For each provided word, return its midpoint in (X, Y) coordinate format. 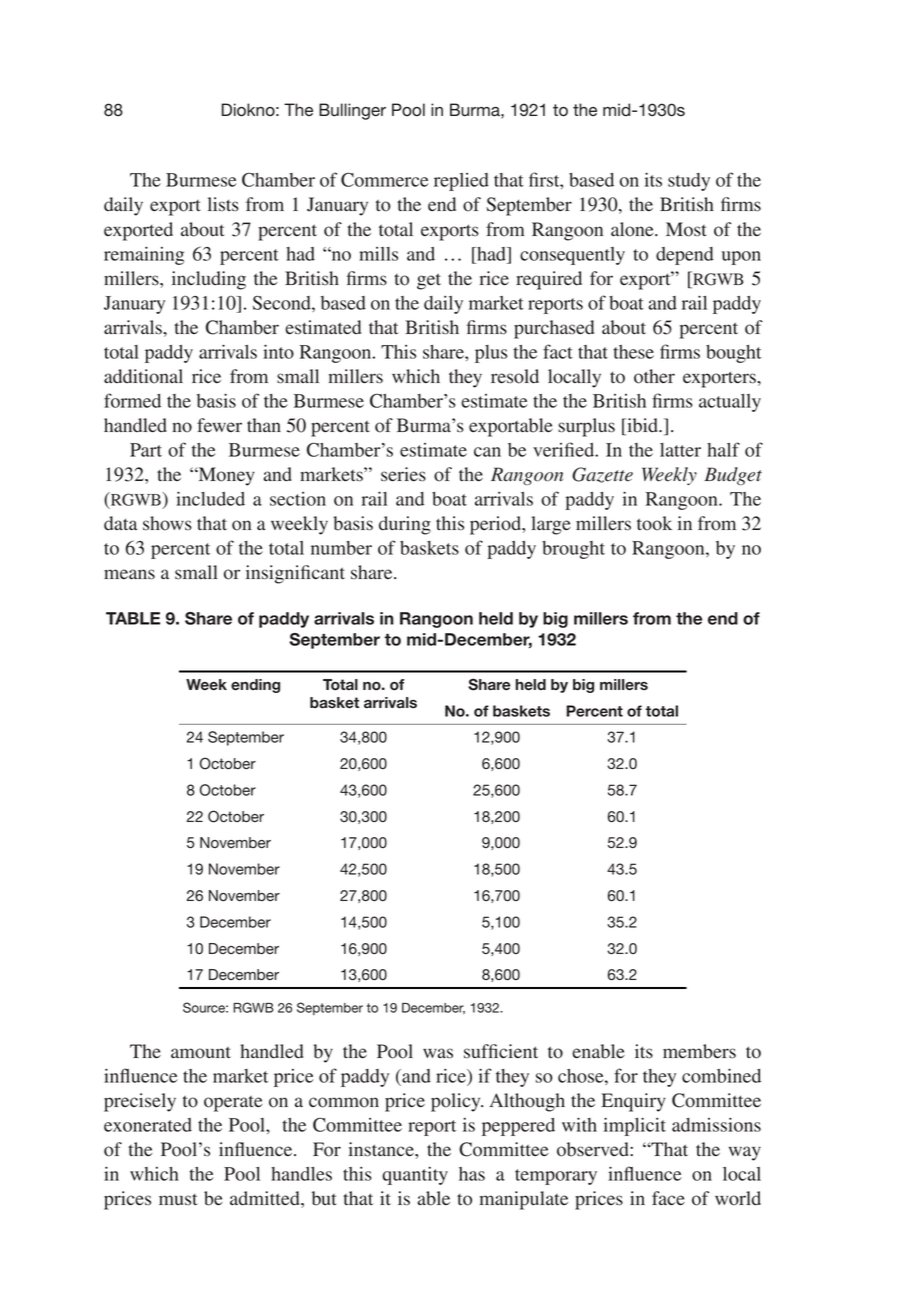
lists (223, 204)
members (699, 1051)
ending (255, 686)
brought (573, 550)
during (405, 525)
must (178, 1200)
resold (515, 376)
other (654, 376)
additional (143, 376)
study (689, 182)
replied (461, 182)
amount (201, 1053)
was (438, 1053)
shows (167, 523)
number (341, 548)
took (654, 523)
